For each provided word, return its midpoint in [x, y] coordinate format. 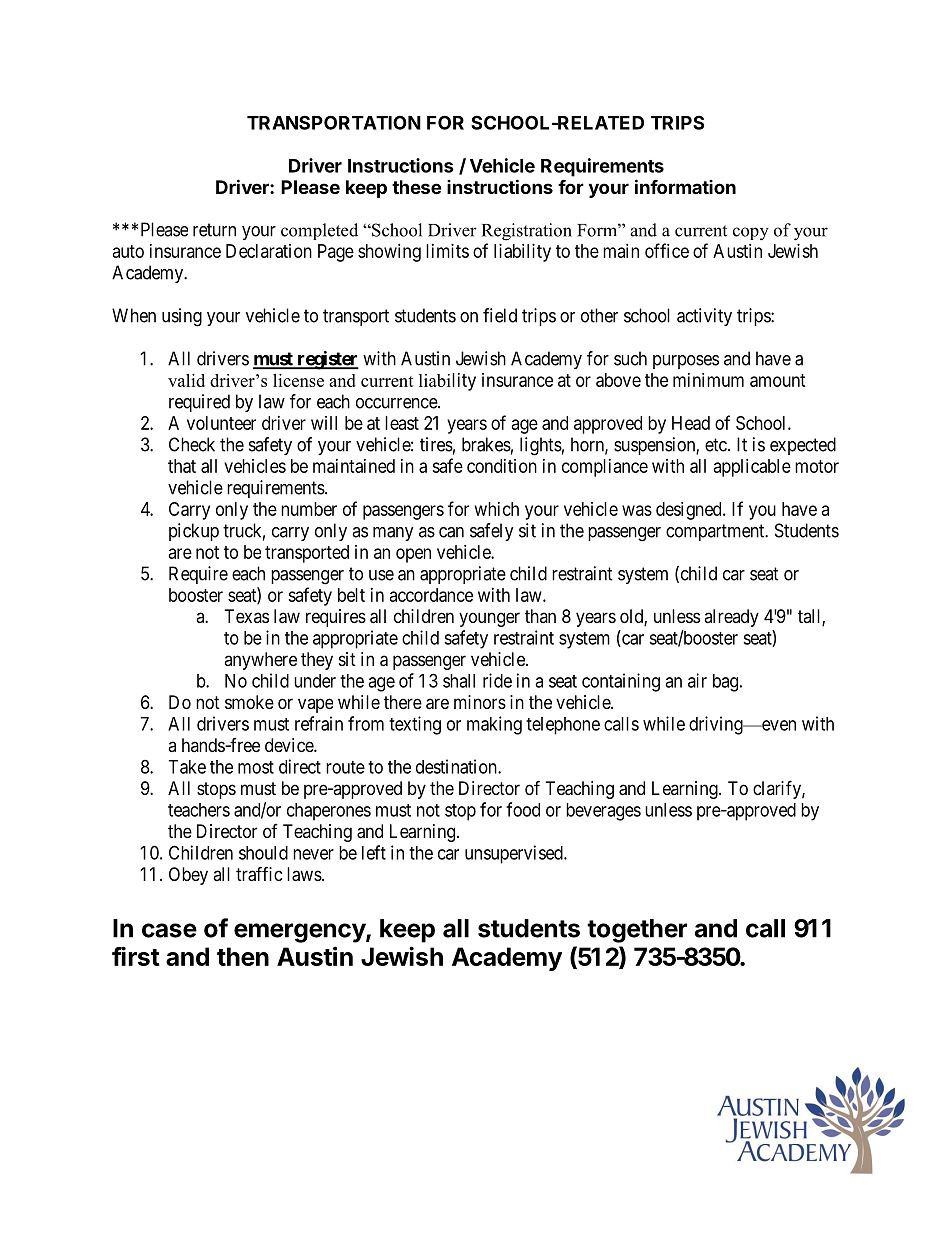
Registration [527, 232]
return [214, 230]
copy [751, 234]
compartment [716, 532]
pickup [194, 532]
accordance [431, 595]
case [169, 930]
